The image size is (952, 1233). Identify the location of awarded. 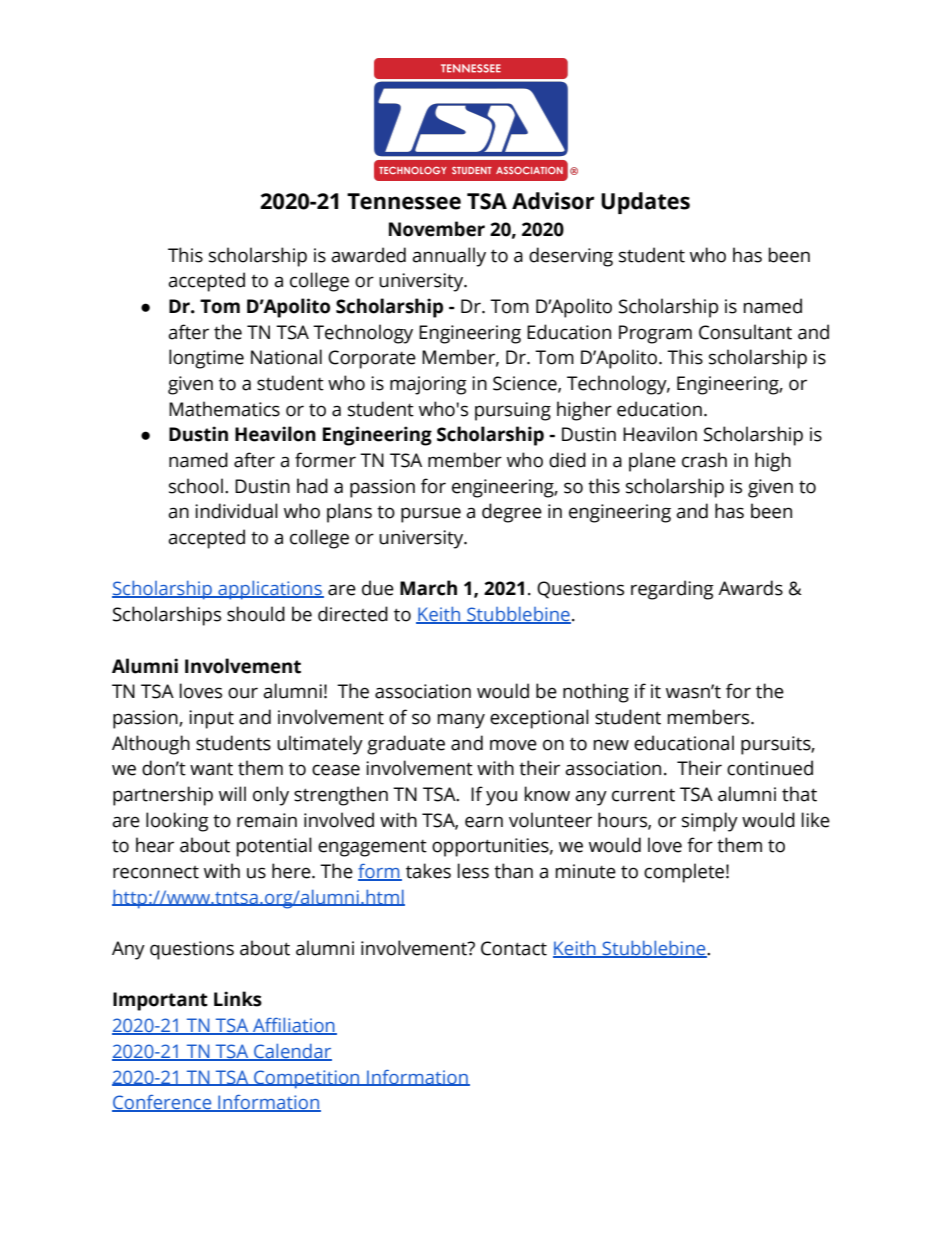
(368, 255).
